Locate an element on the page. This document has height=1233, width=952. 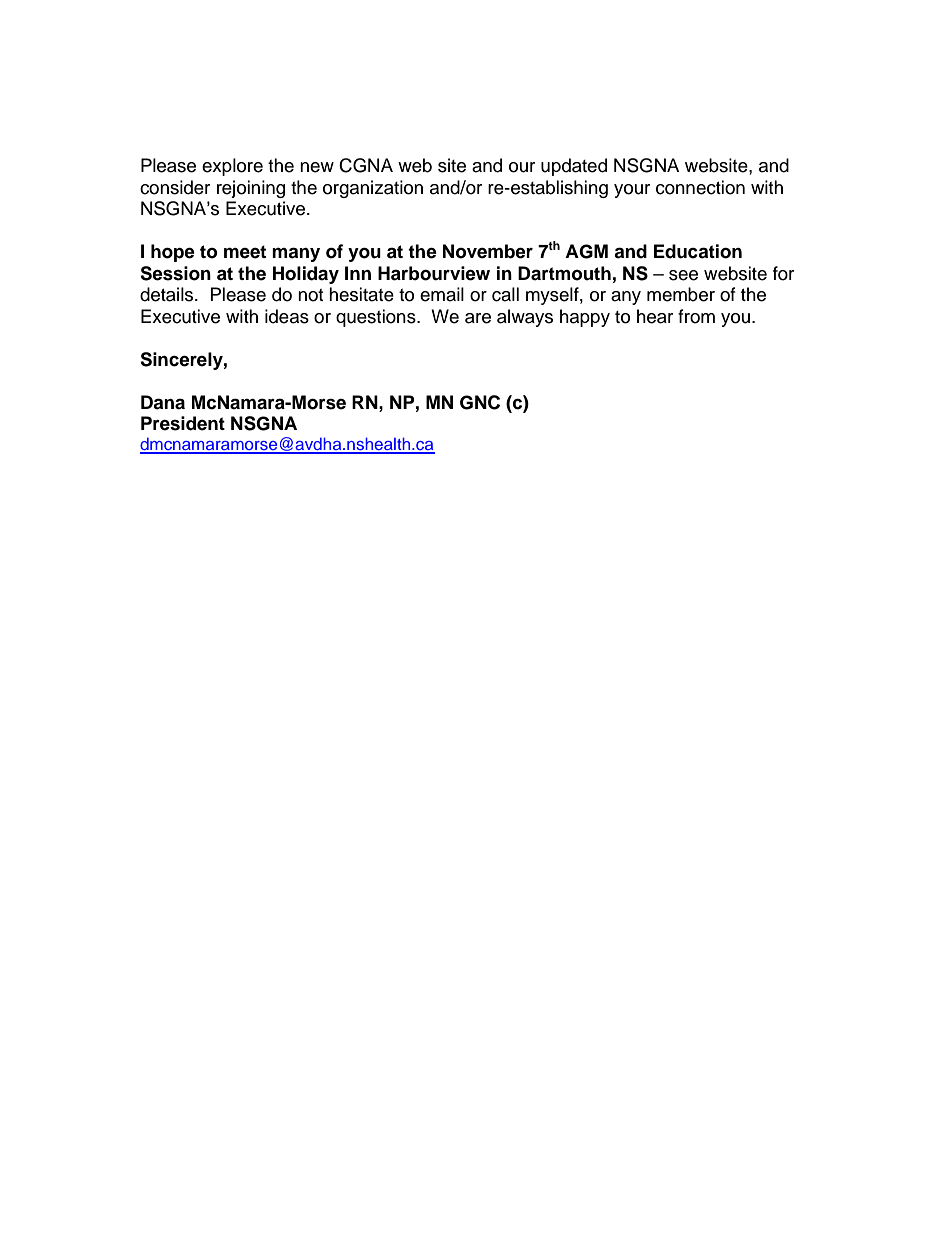
from is located at coordinates (696, 316).
